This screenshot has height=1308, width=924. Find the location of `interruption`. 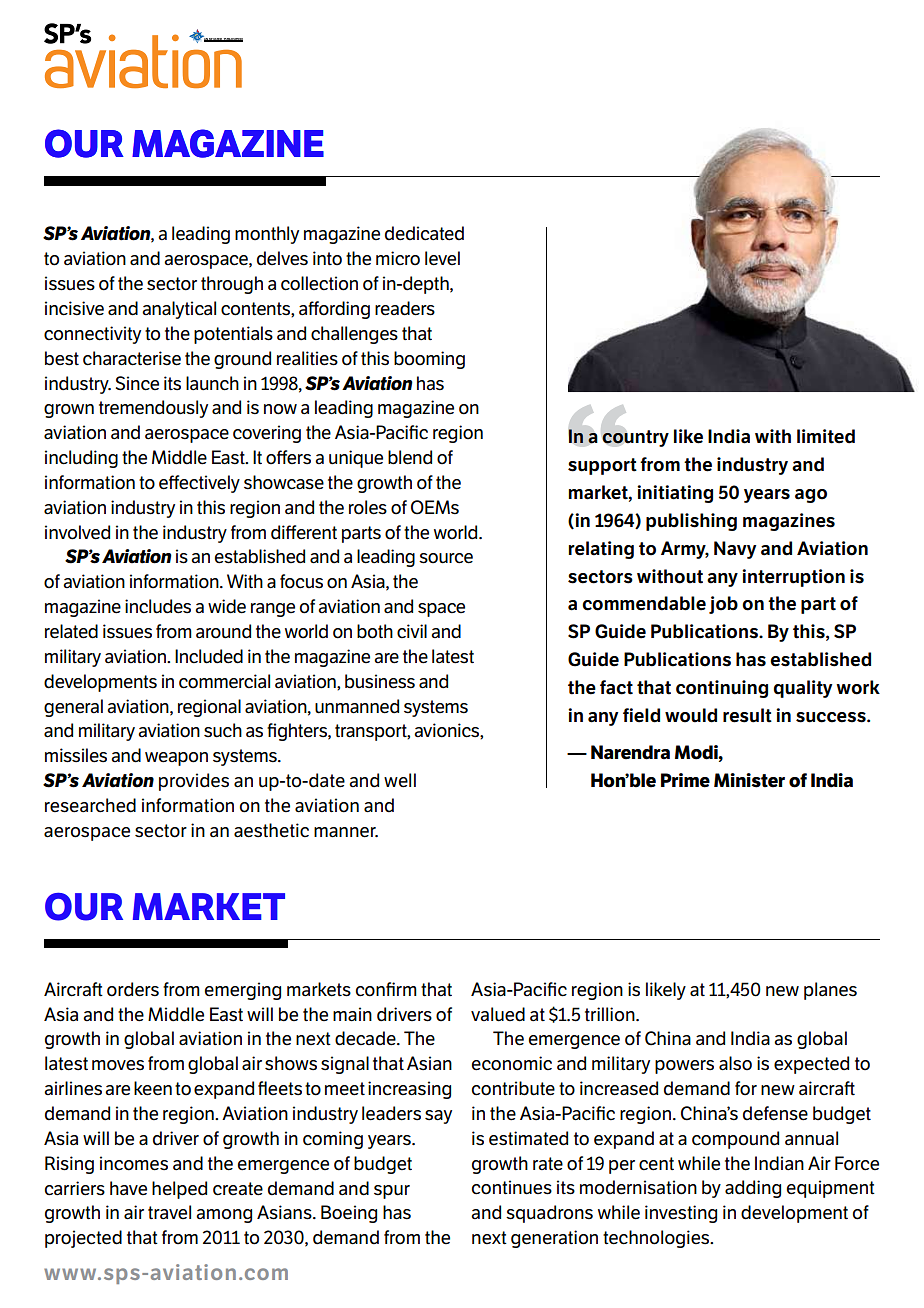

interruption is located at coordinates (793, 578).
